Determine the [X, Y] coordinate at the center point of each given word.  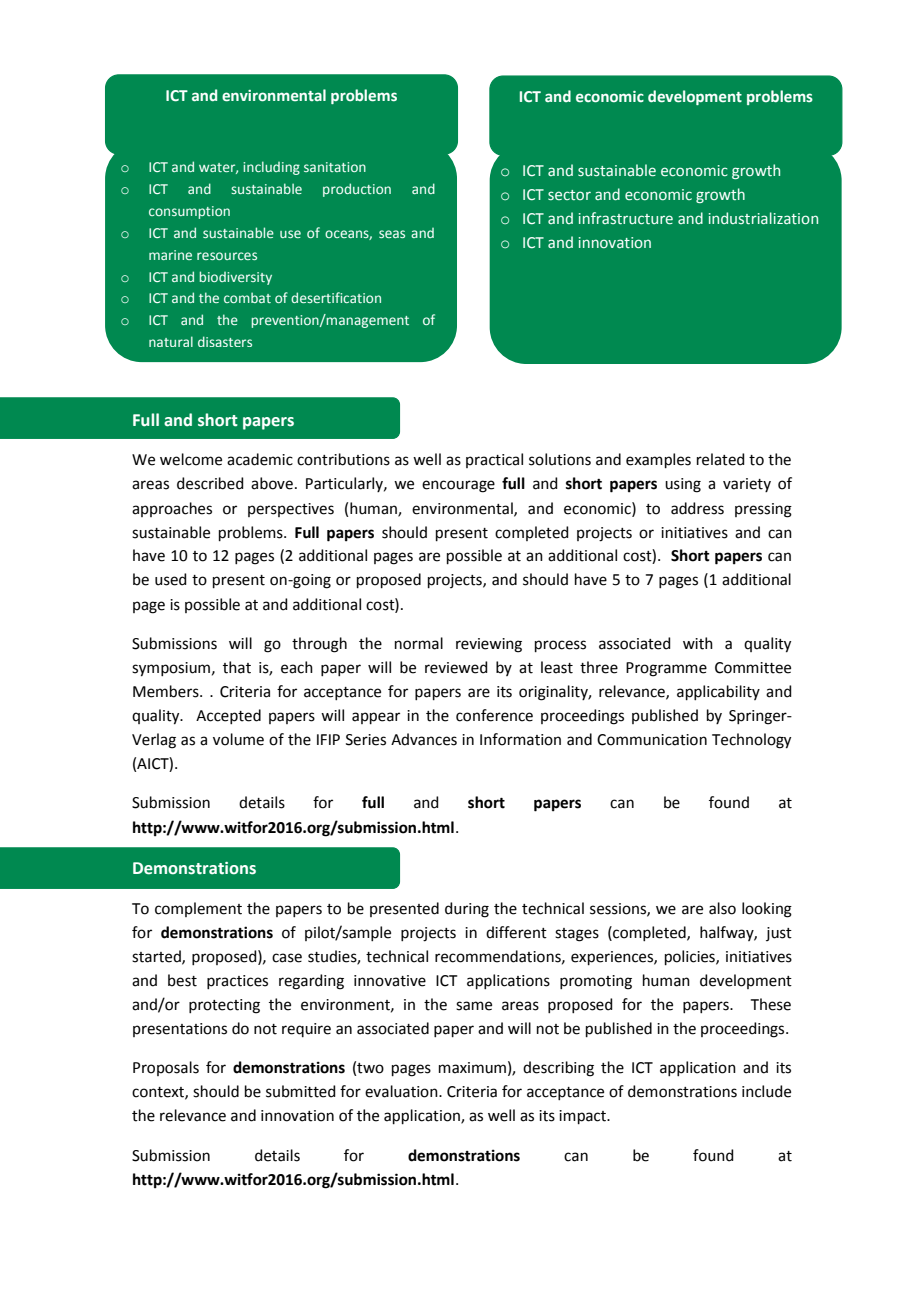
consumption [189, 212]
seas [392, 234]
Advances [424, 739]
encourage [458, 486]
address [697, 508]
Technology [751, 741]
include [766, 1091]
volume [238, 739]
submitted [301, 1091]
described [210, 483]
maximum [472, 1068]
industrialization [763, 218]
